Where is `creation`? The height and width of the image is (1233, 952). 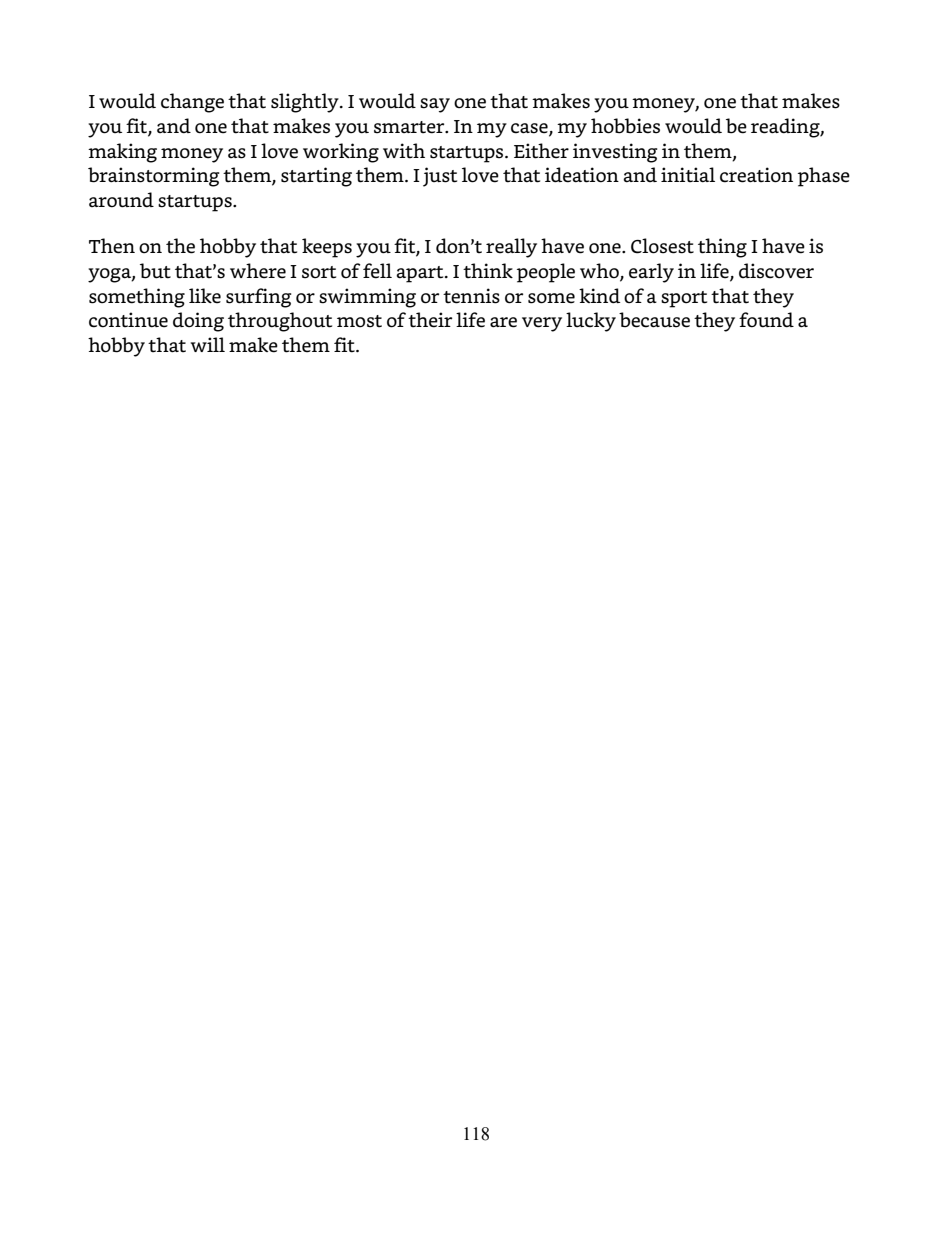 creation is located at coordinates (756, 175).
